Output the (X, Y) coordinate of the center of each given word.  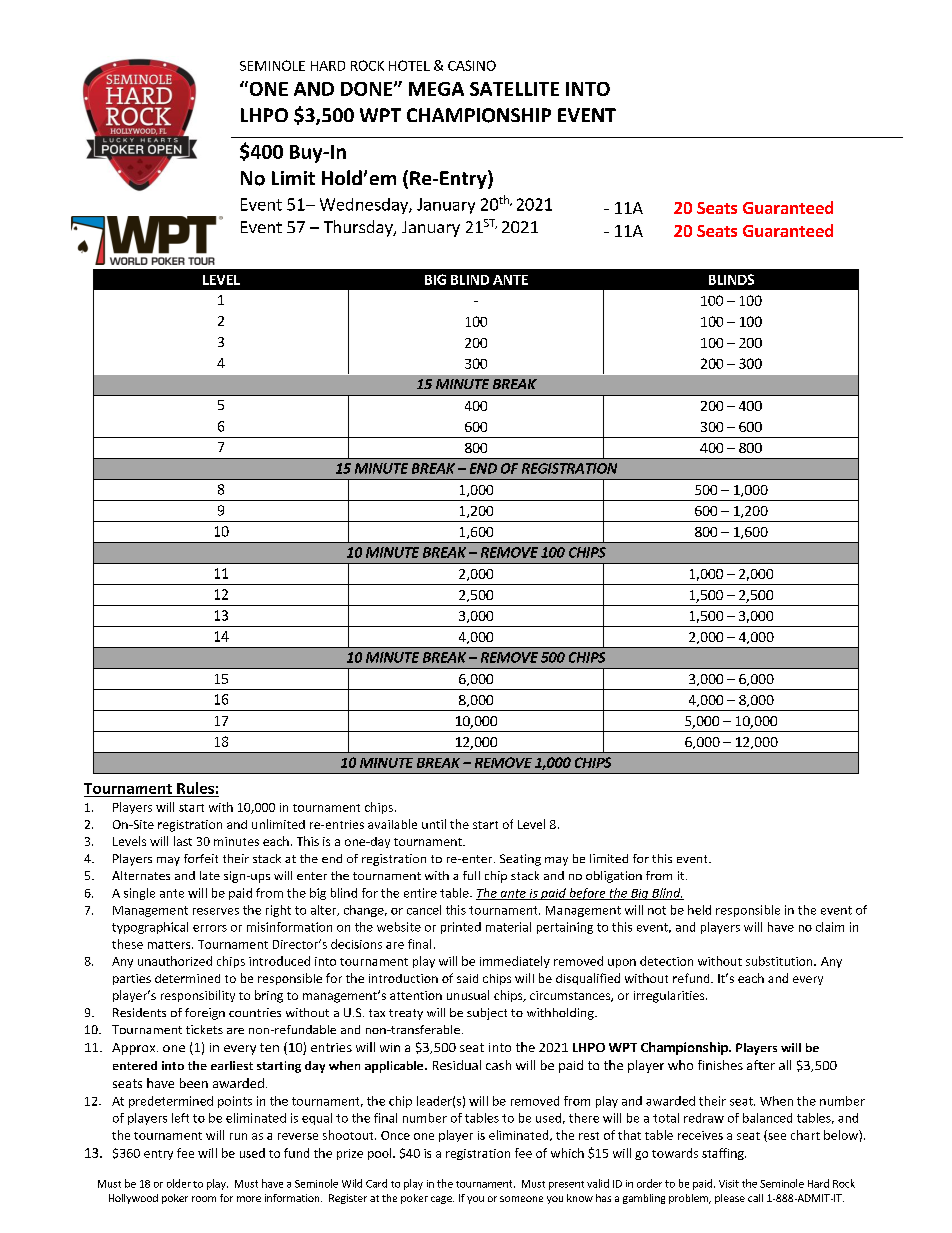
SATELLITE (514, 89)
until (434, 824)
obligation (614, 877)
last (183, 841)
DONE (368, 89)
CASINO (472, 65)
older (179, 1183)
